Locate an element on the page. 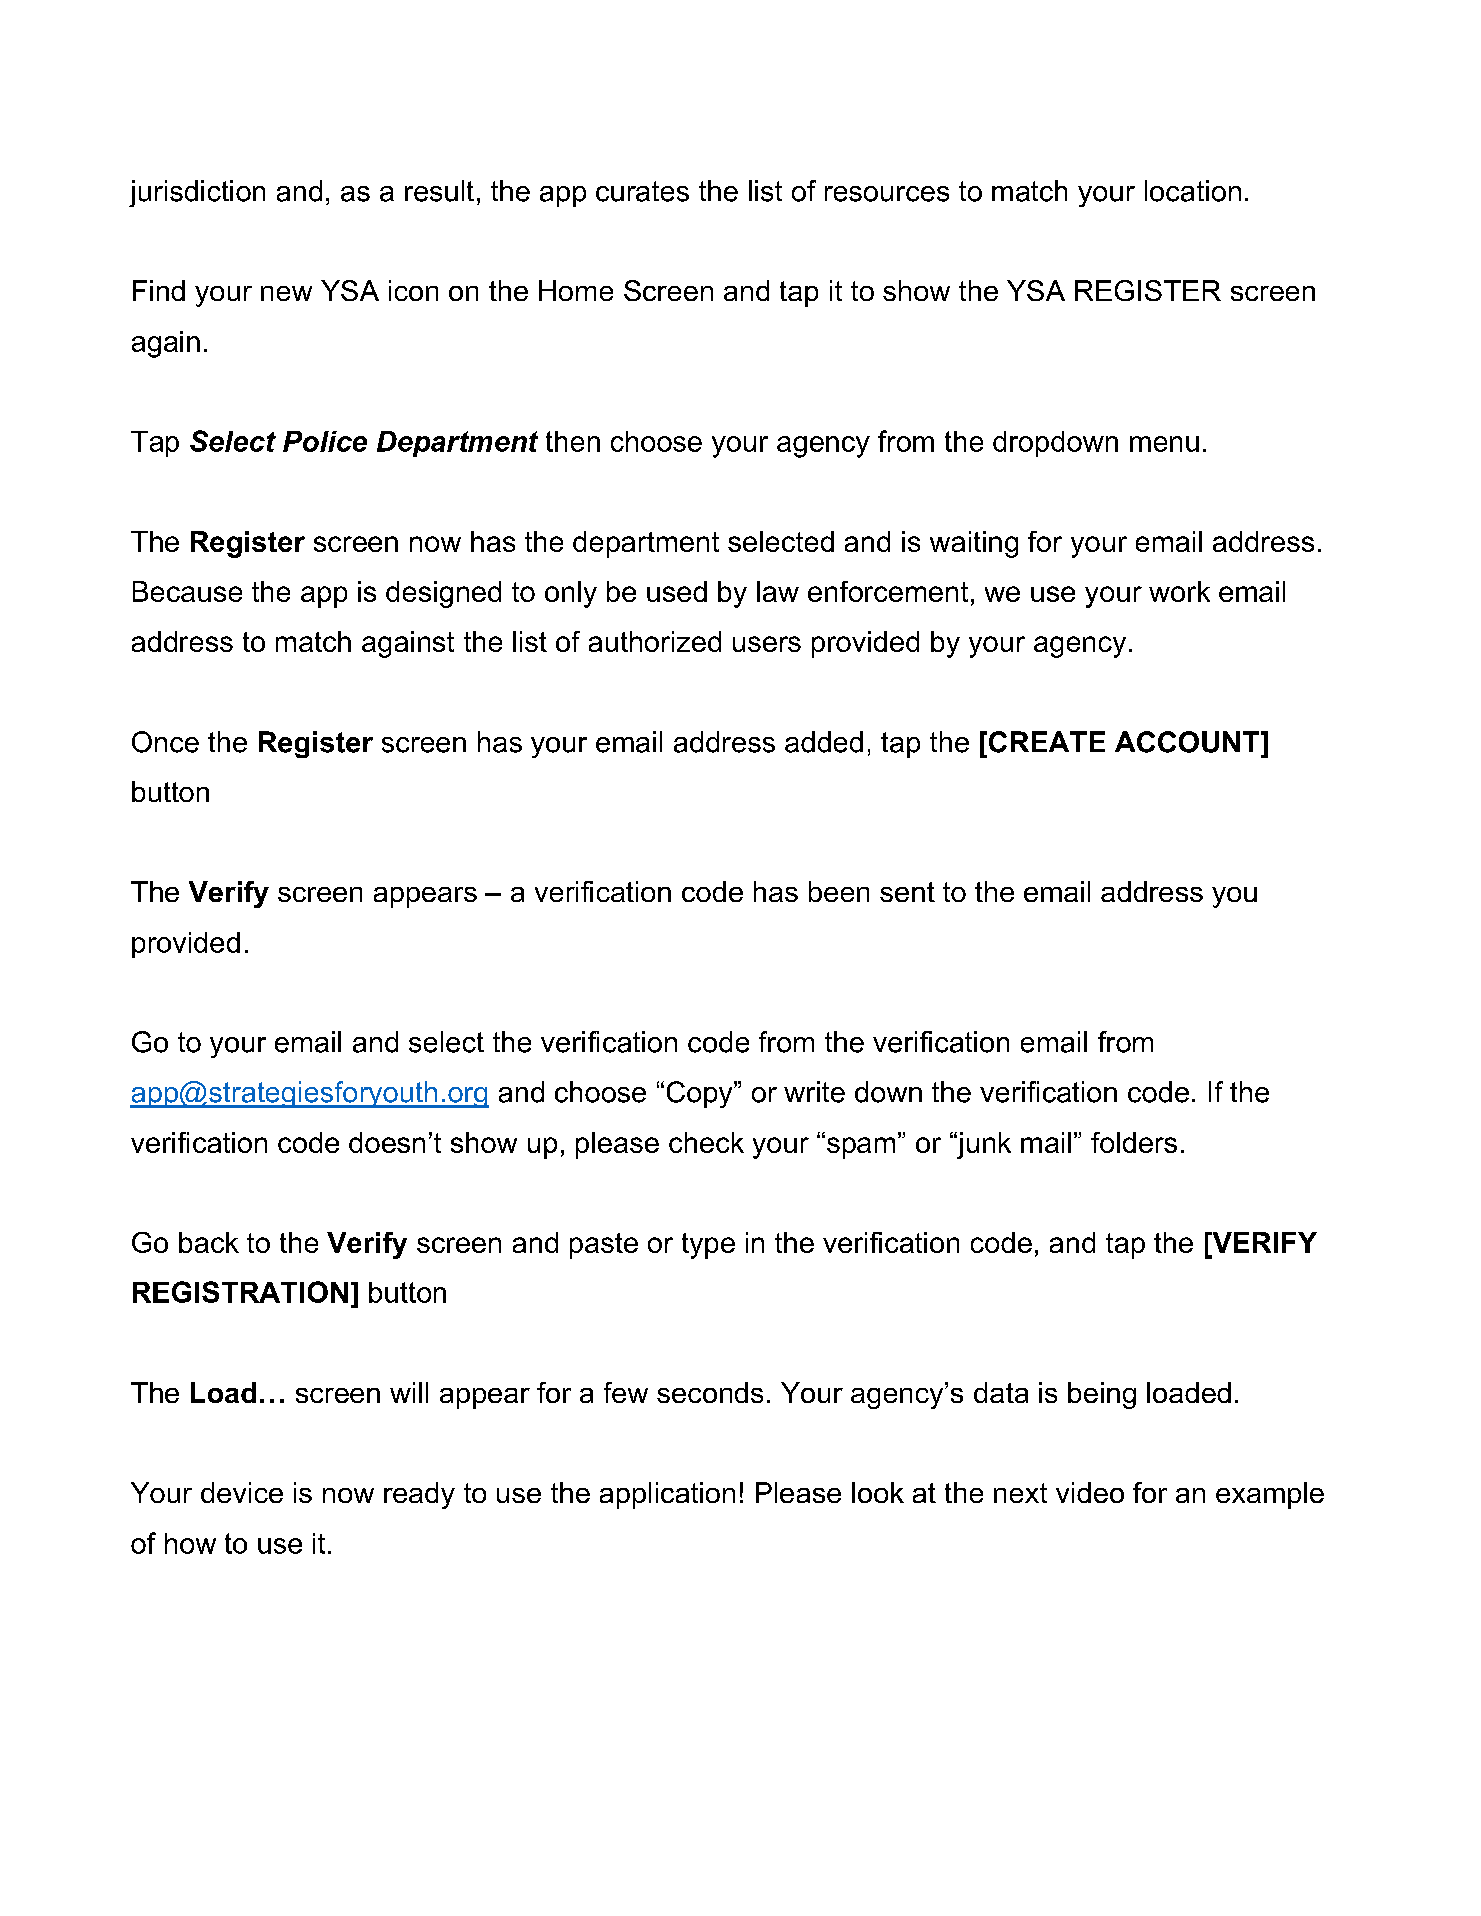 The width and height of the page is (1481, 1916). curates is located at coordinates (642, 191).
